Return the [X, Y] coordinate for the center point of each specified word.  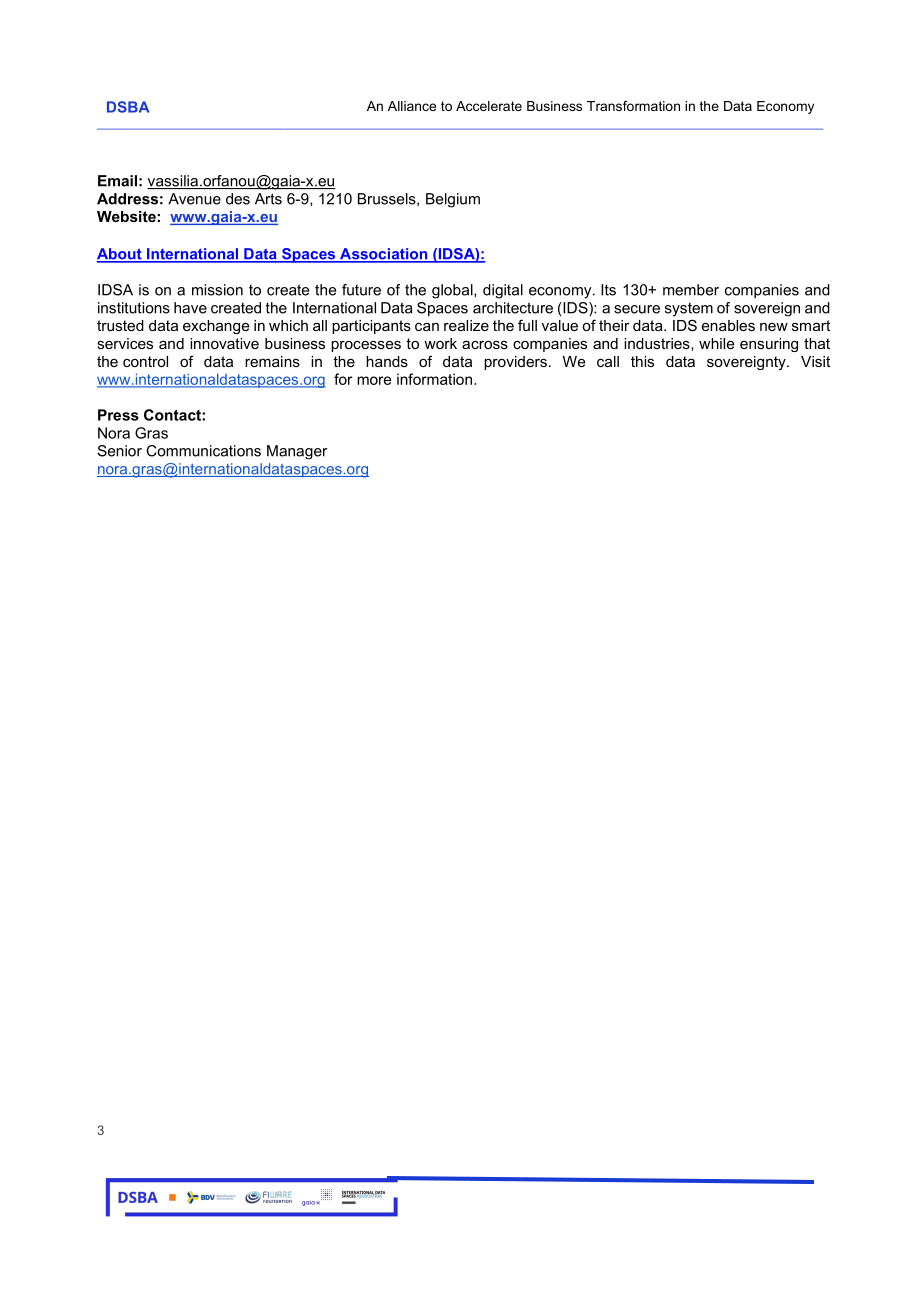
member [691, 290]
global [453, 291]
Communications [203, 451]
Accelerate [489, 106]
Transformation [633, 106]
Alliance [412, 106]
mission [217, 290]
